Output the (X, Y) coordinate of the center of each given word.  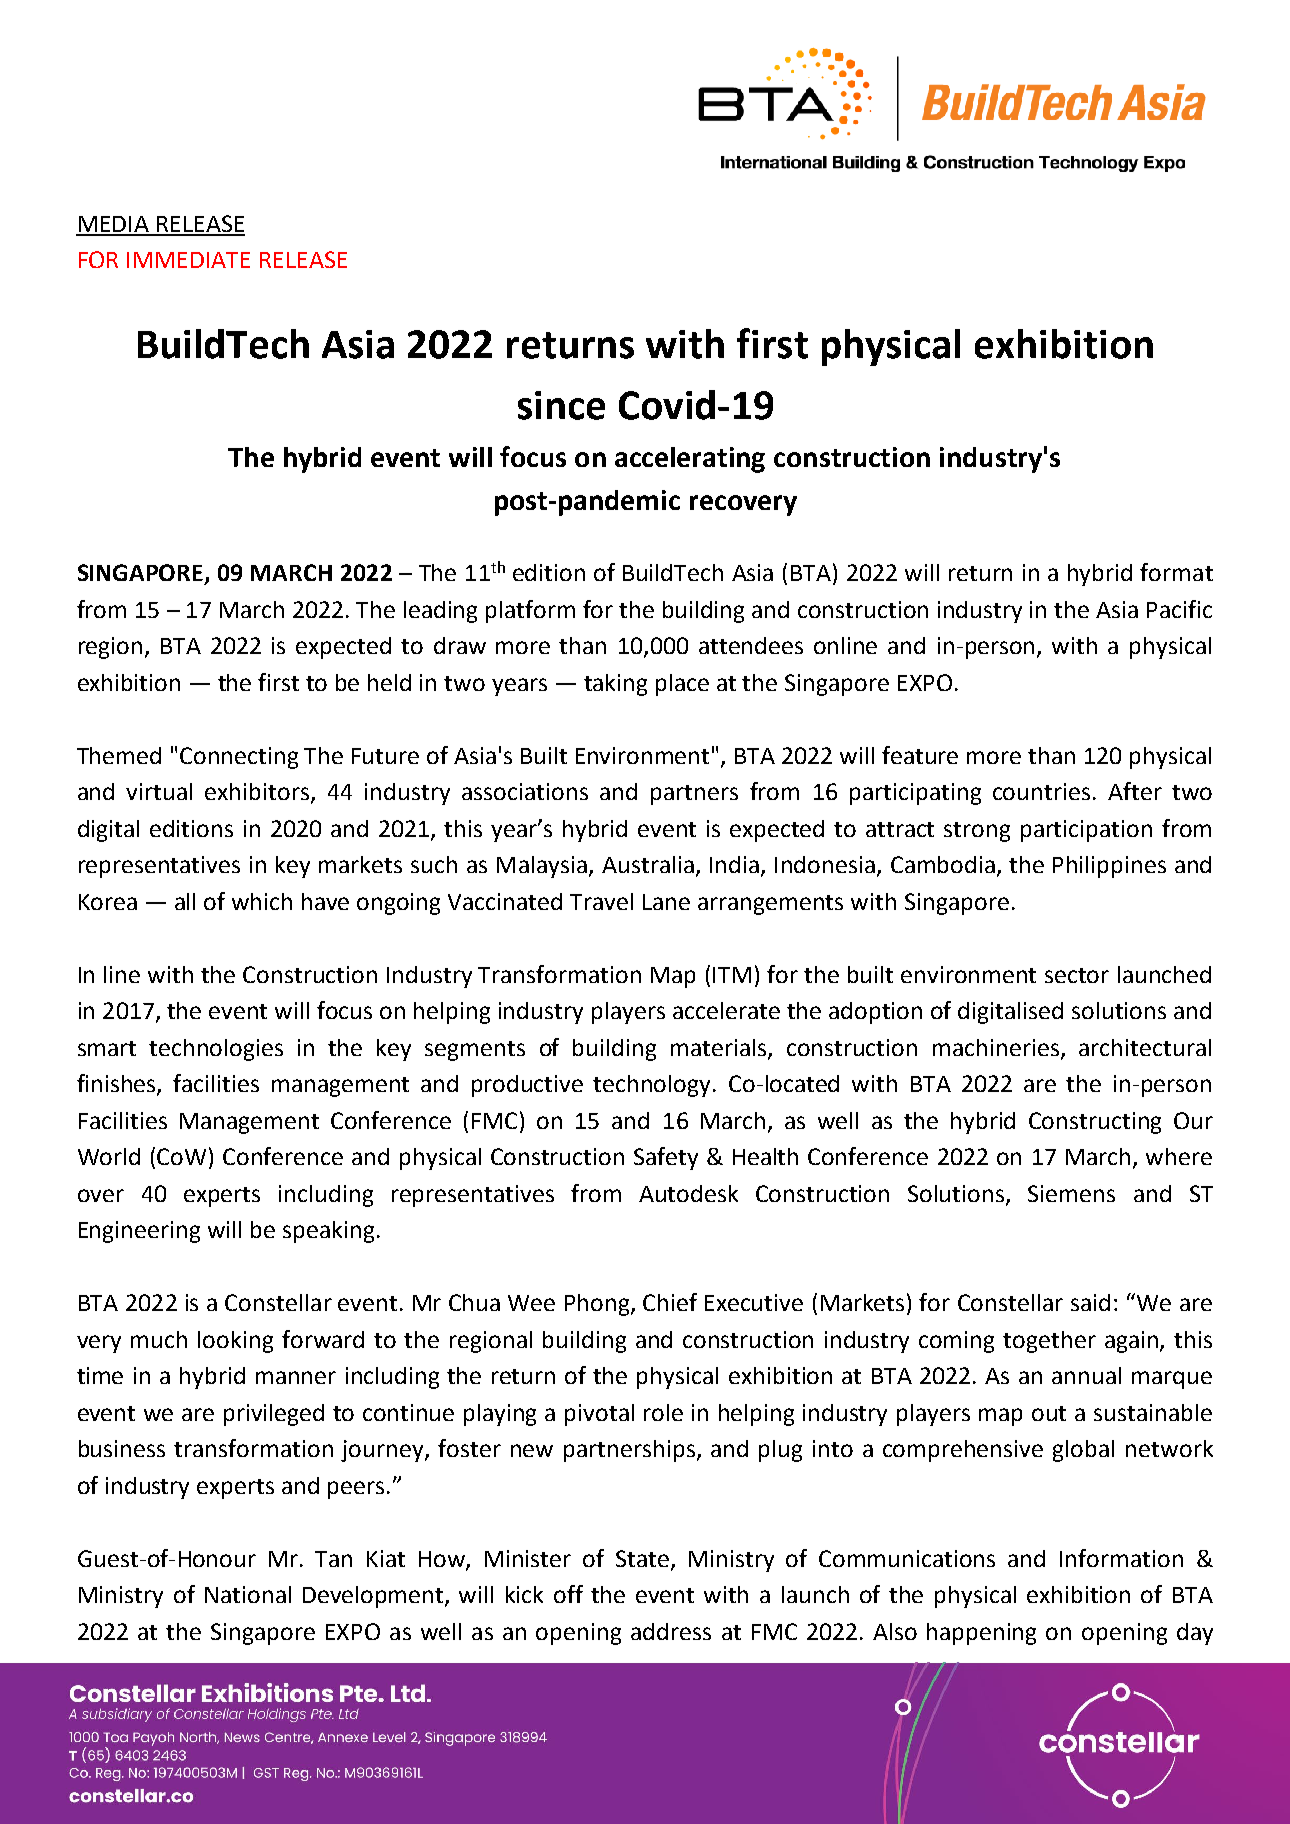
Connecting (239, 758)
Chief (670, 1302)
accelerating (690, 460)
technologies (216, 1050)
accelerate (726, 1010)
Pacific (1179, 609)
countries (1041, 791)
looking (235, 1342)
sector (1077, 975)
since (561, 405)
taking (615, 685)
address (671, 1631)
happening (981, 1634)
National (248, 1594)
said (1090, 1302)
